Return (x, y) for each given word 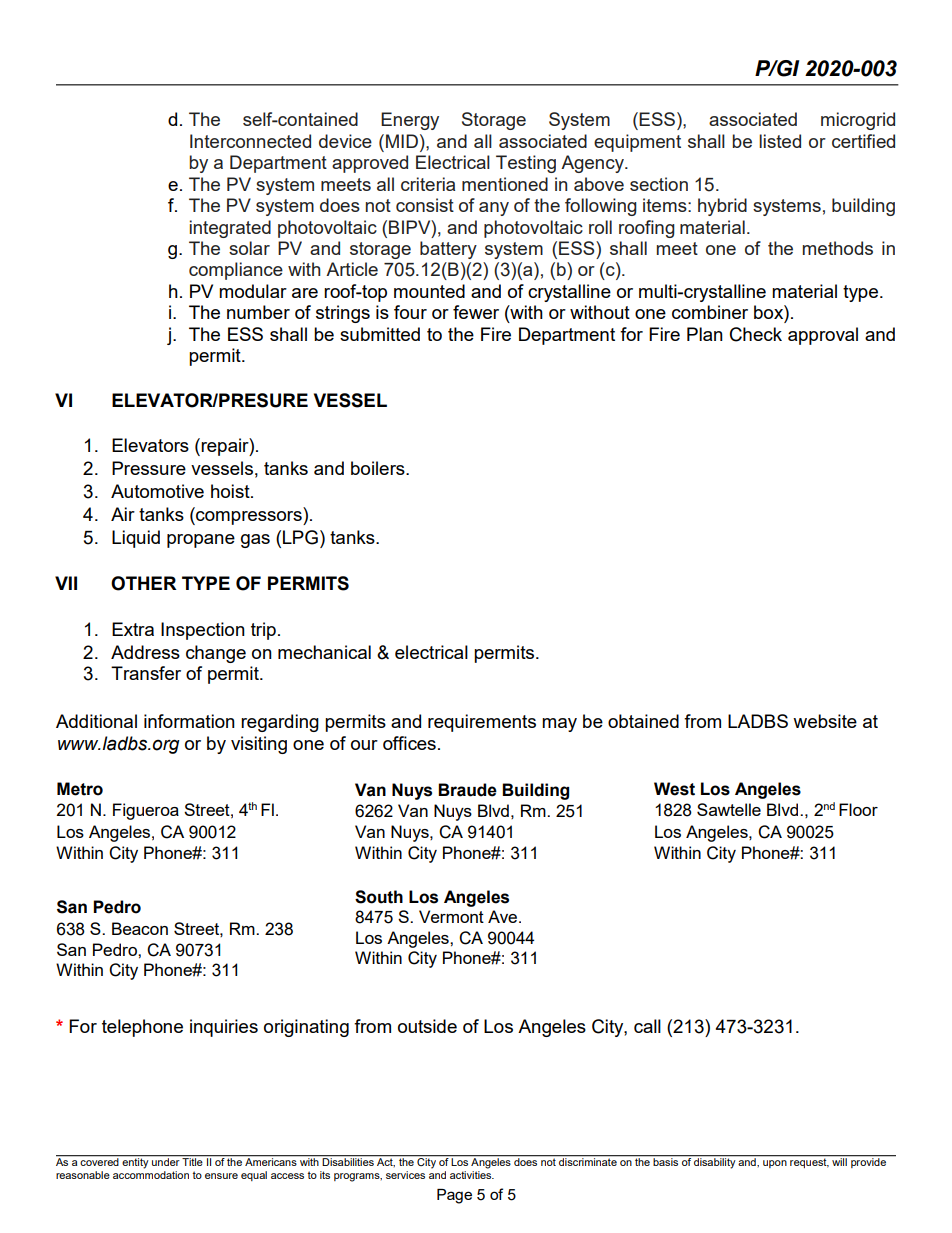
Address (145, 652)
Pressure (149, 468)
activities (472, 1175)
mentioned (505, 184)
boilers (379, 468)
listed (780, 141)
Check (756, 334)
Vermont (451, 916)
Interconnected (250, 141)
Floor (858, 809)
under (166, 1161)
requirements (482, 723)
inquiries (224, 1028)
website (825, 721)
